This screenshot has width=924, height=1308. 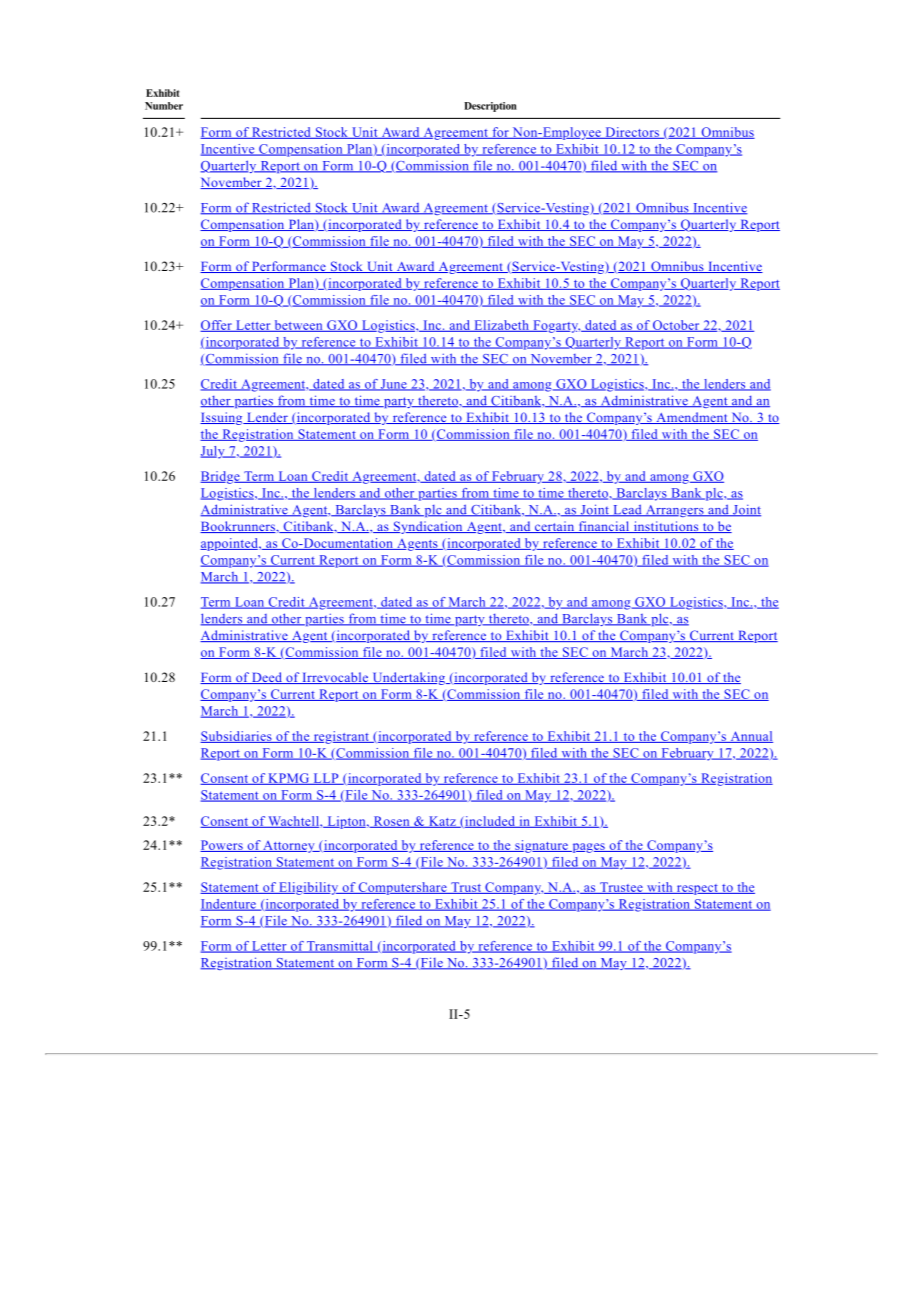 What do you see at coordinates (267, 678) in the screenshot?
I see `Deed` at bounding box center [267, 678].
